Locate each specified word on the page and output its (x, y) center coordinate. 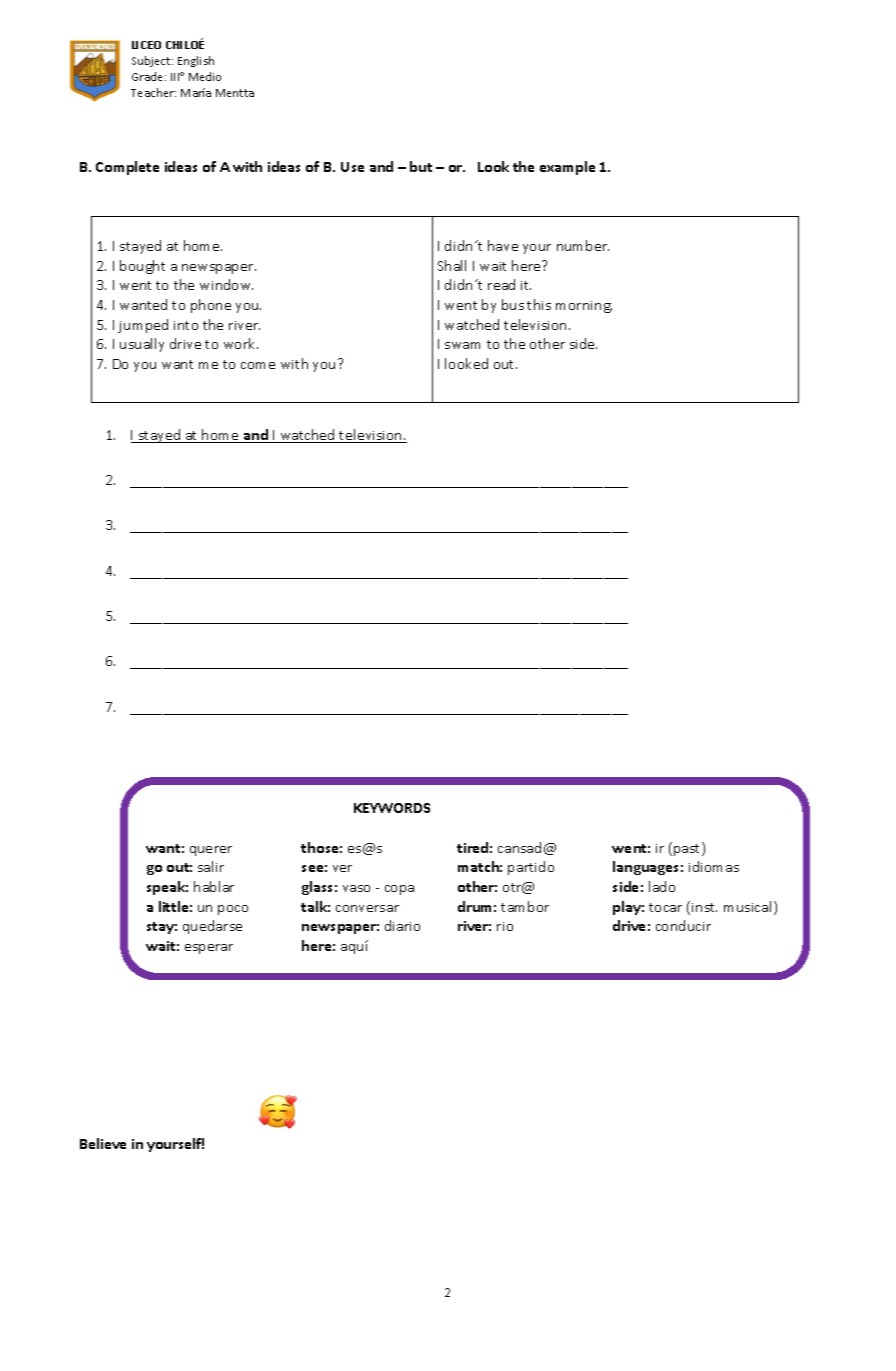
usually (142, 345)
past (688, 849)
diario (402, 925)
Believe (103, 1143)
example (567, 168)
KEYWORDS (392, 808)
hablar (214, 886)
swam (462, 345)
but (421, 166)
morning (584, 307)
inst (704, 907)
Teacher (153, 92)
